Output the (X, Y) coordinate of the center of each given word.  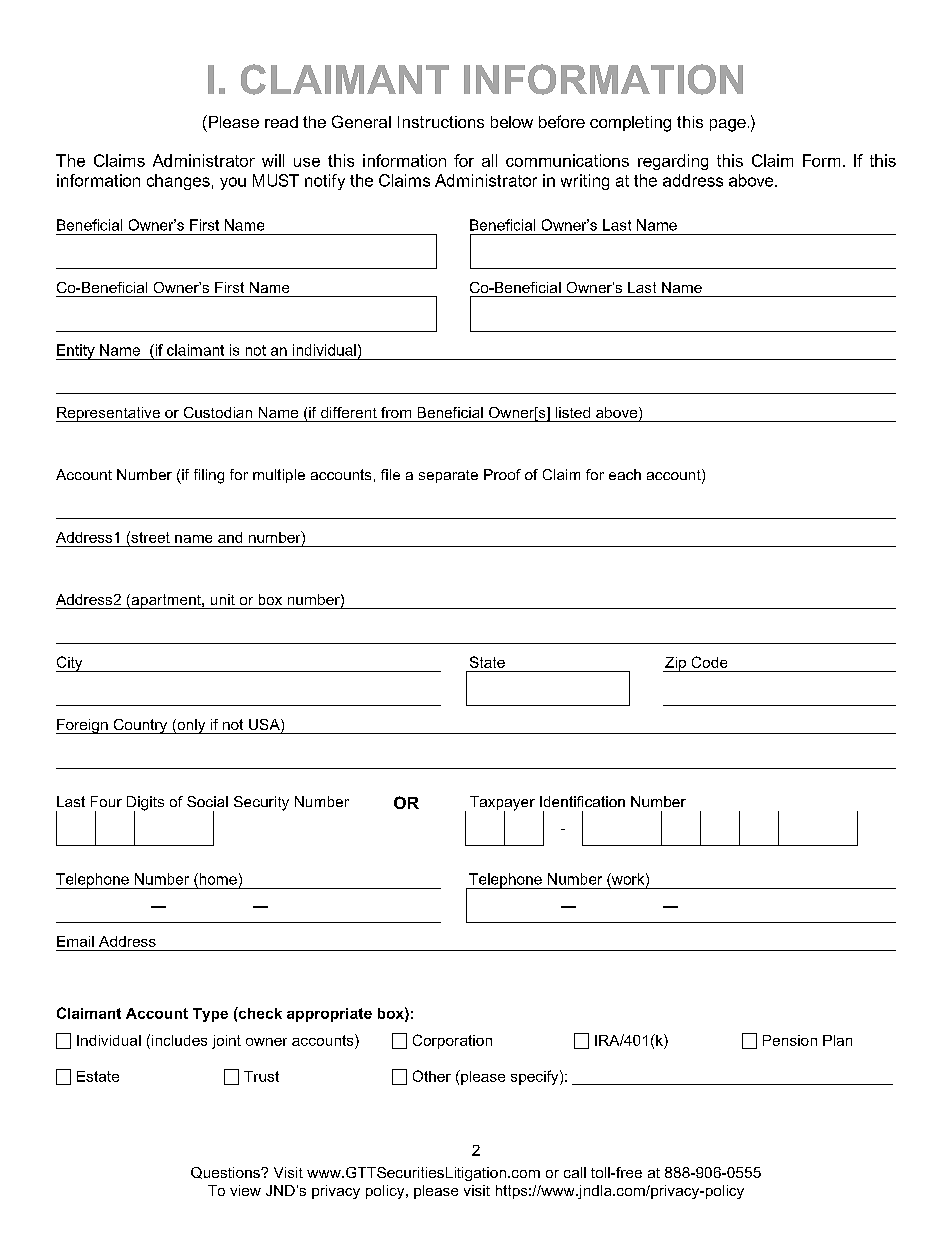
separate (448, 476)
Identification (582, 801)
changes (178, 182)
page (728, 125)
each (625, 474)
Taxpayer (502, 804)
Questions (226, 1173)
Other (432, 1076)
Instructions (441, 122)
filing (209, 476)
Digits (145, 804)
